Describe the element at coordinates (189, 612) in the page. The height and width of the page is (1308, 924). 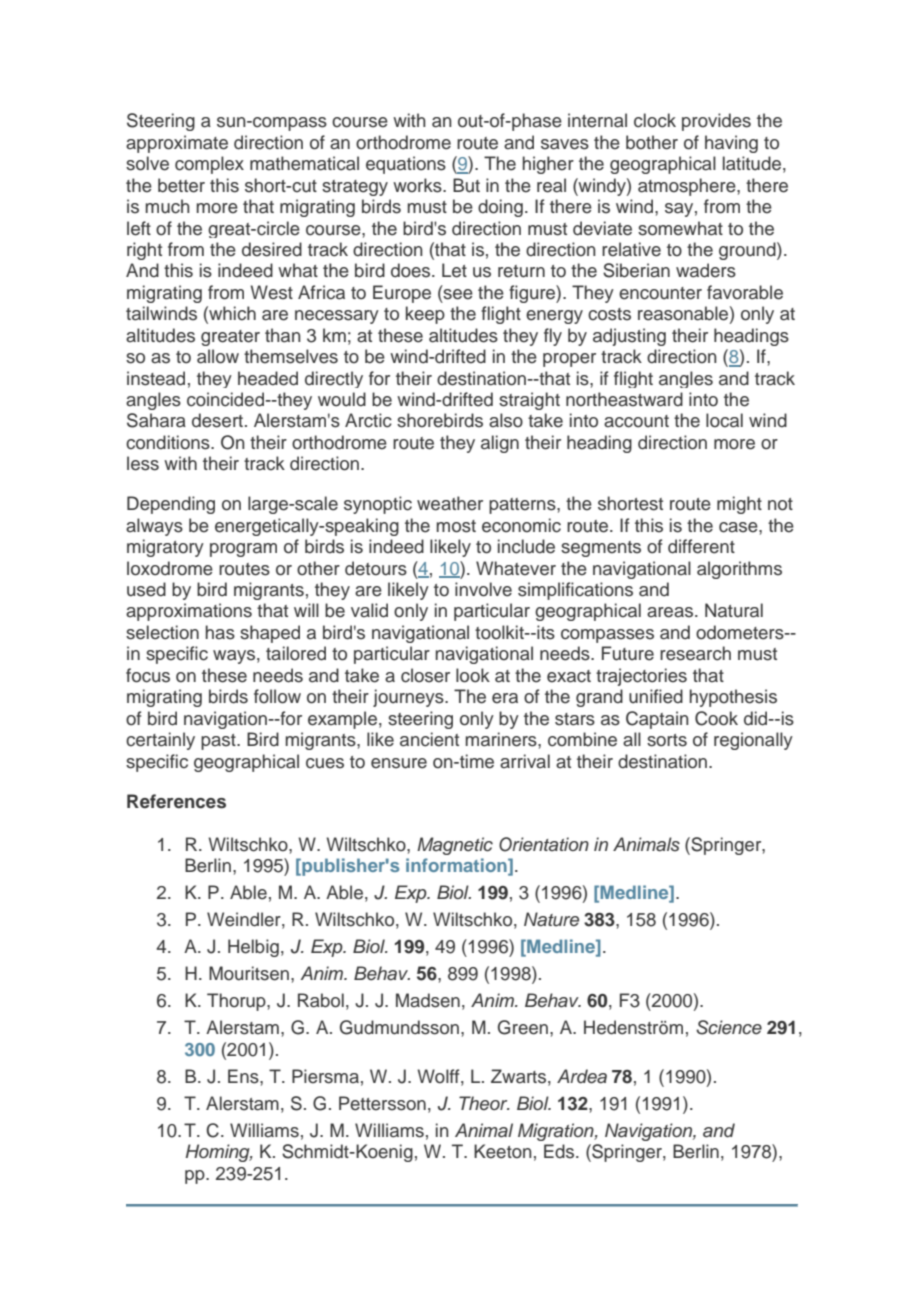
I see `approximations` at that location.
